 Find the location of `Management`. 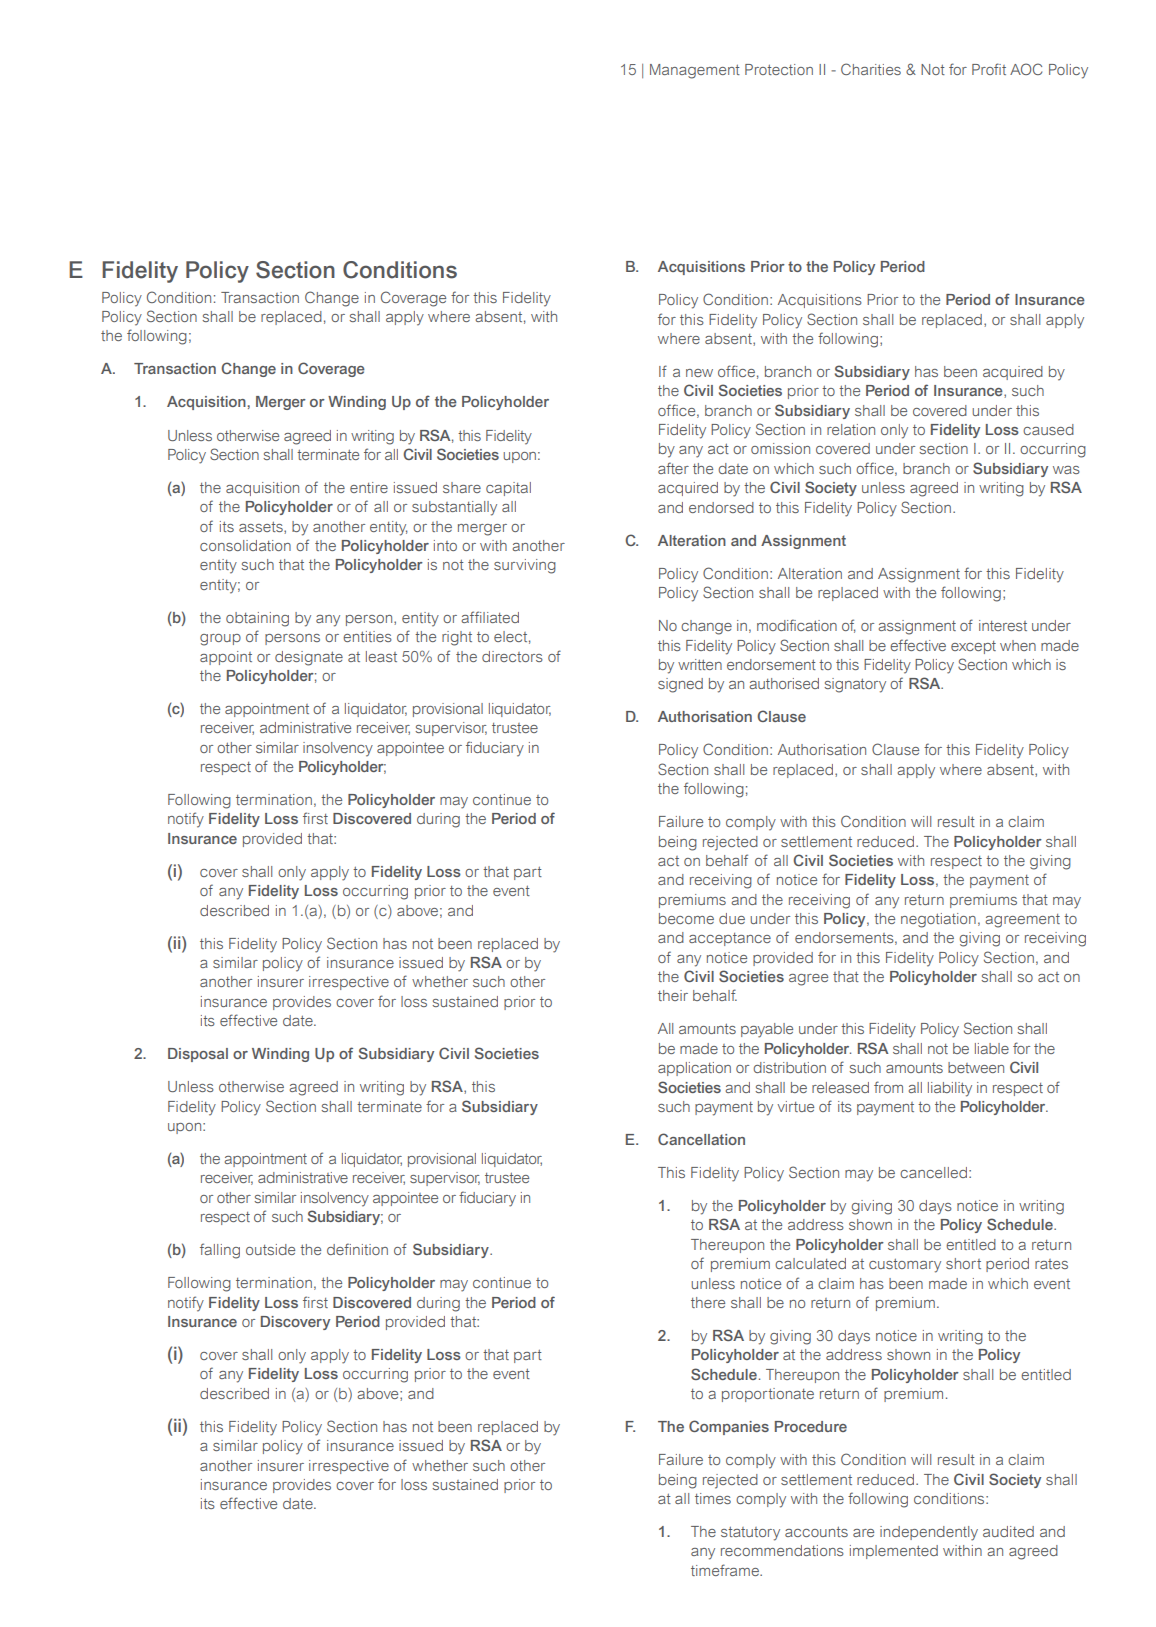

Management is located at coordinates (695, 71).
